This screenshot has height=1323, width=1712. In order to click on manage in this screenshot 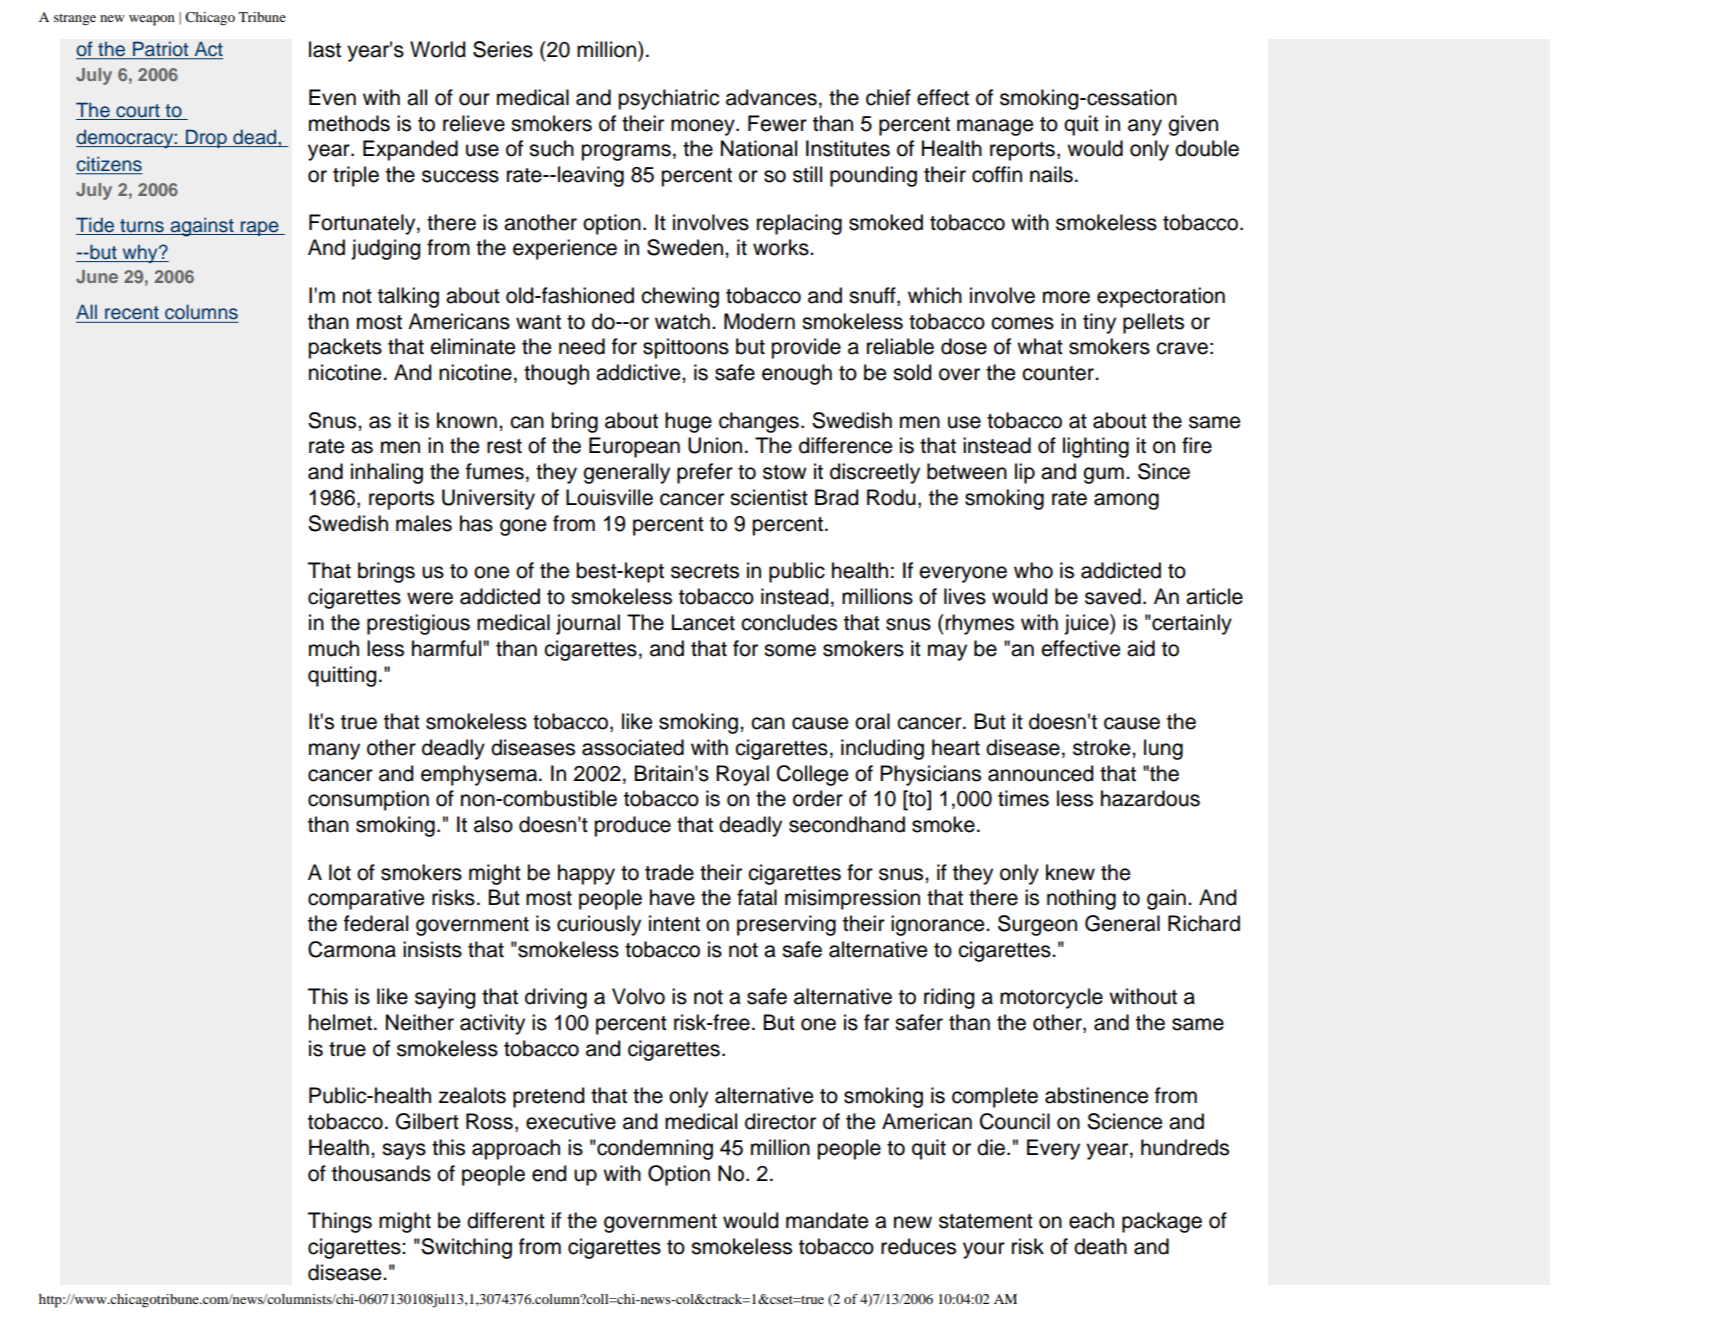, I will do `click(995, 127)`.
